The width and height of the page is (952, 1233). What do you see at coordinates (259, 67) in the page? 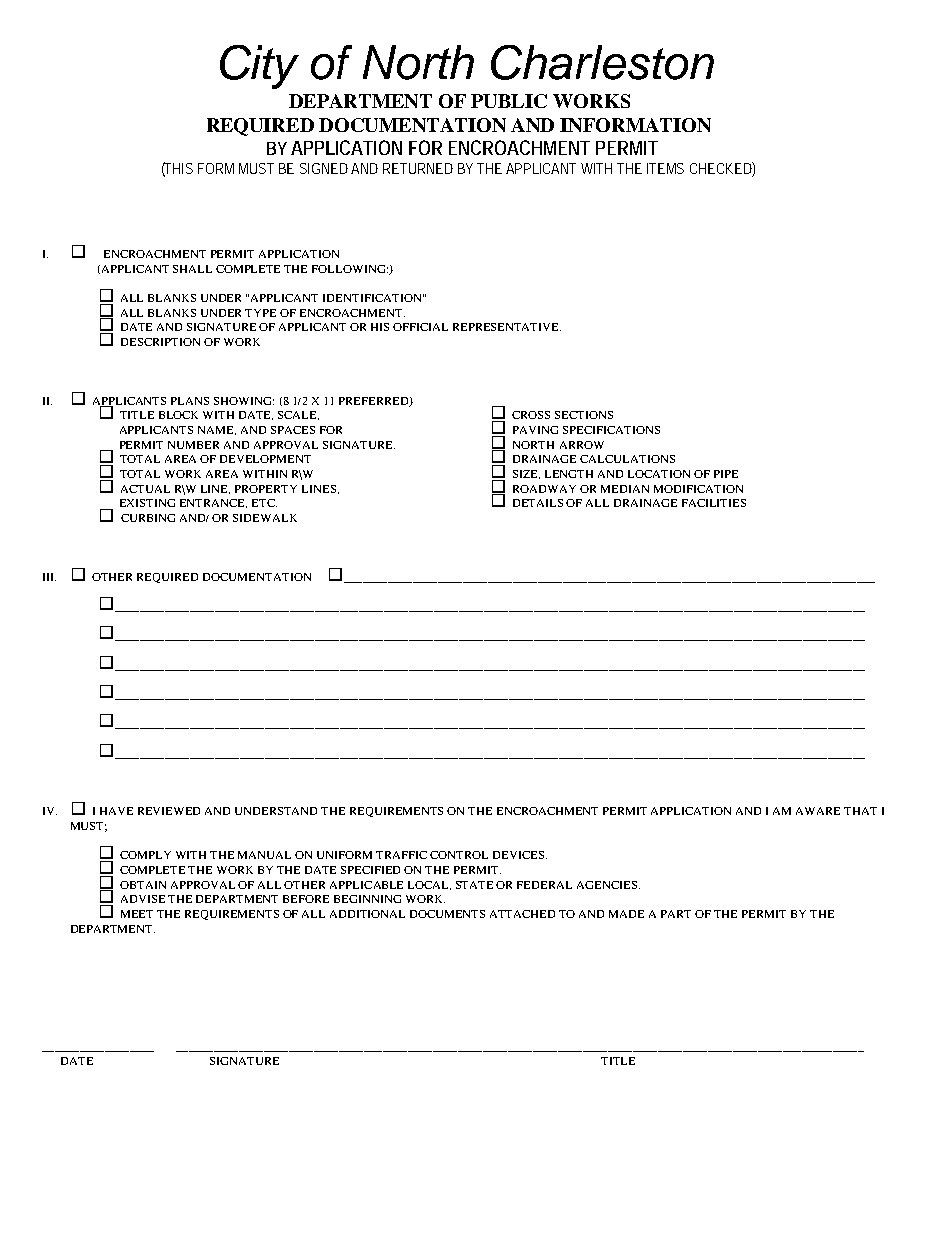
I see `City` at bounding box center [259, 67].
